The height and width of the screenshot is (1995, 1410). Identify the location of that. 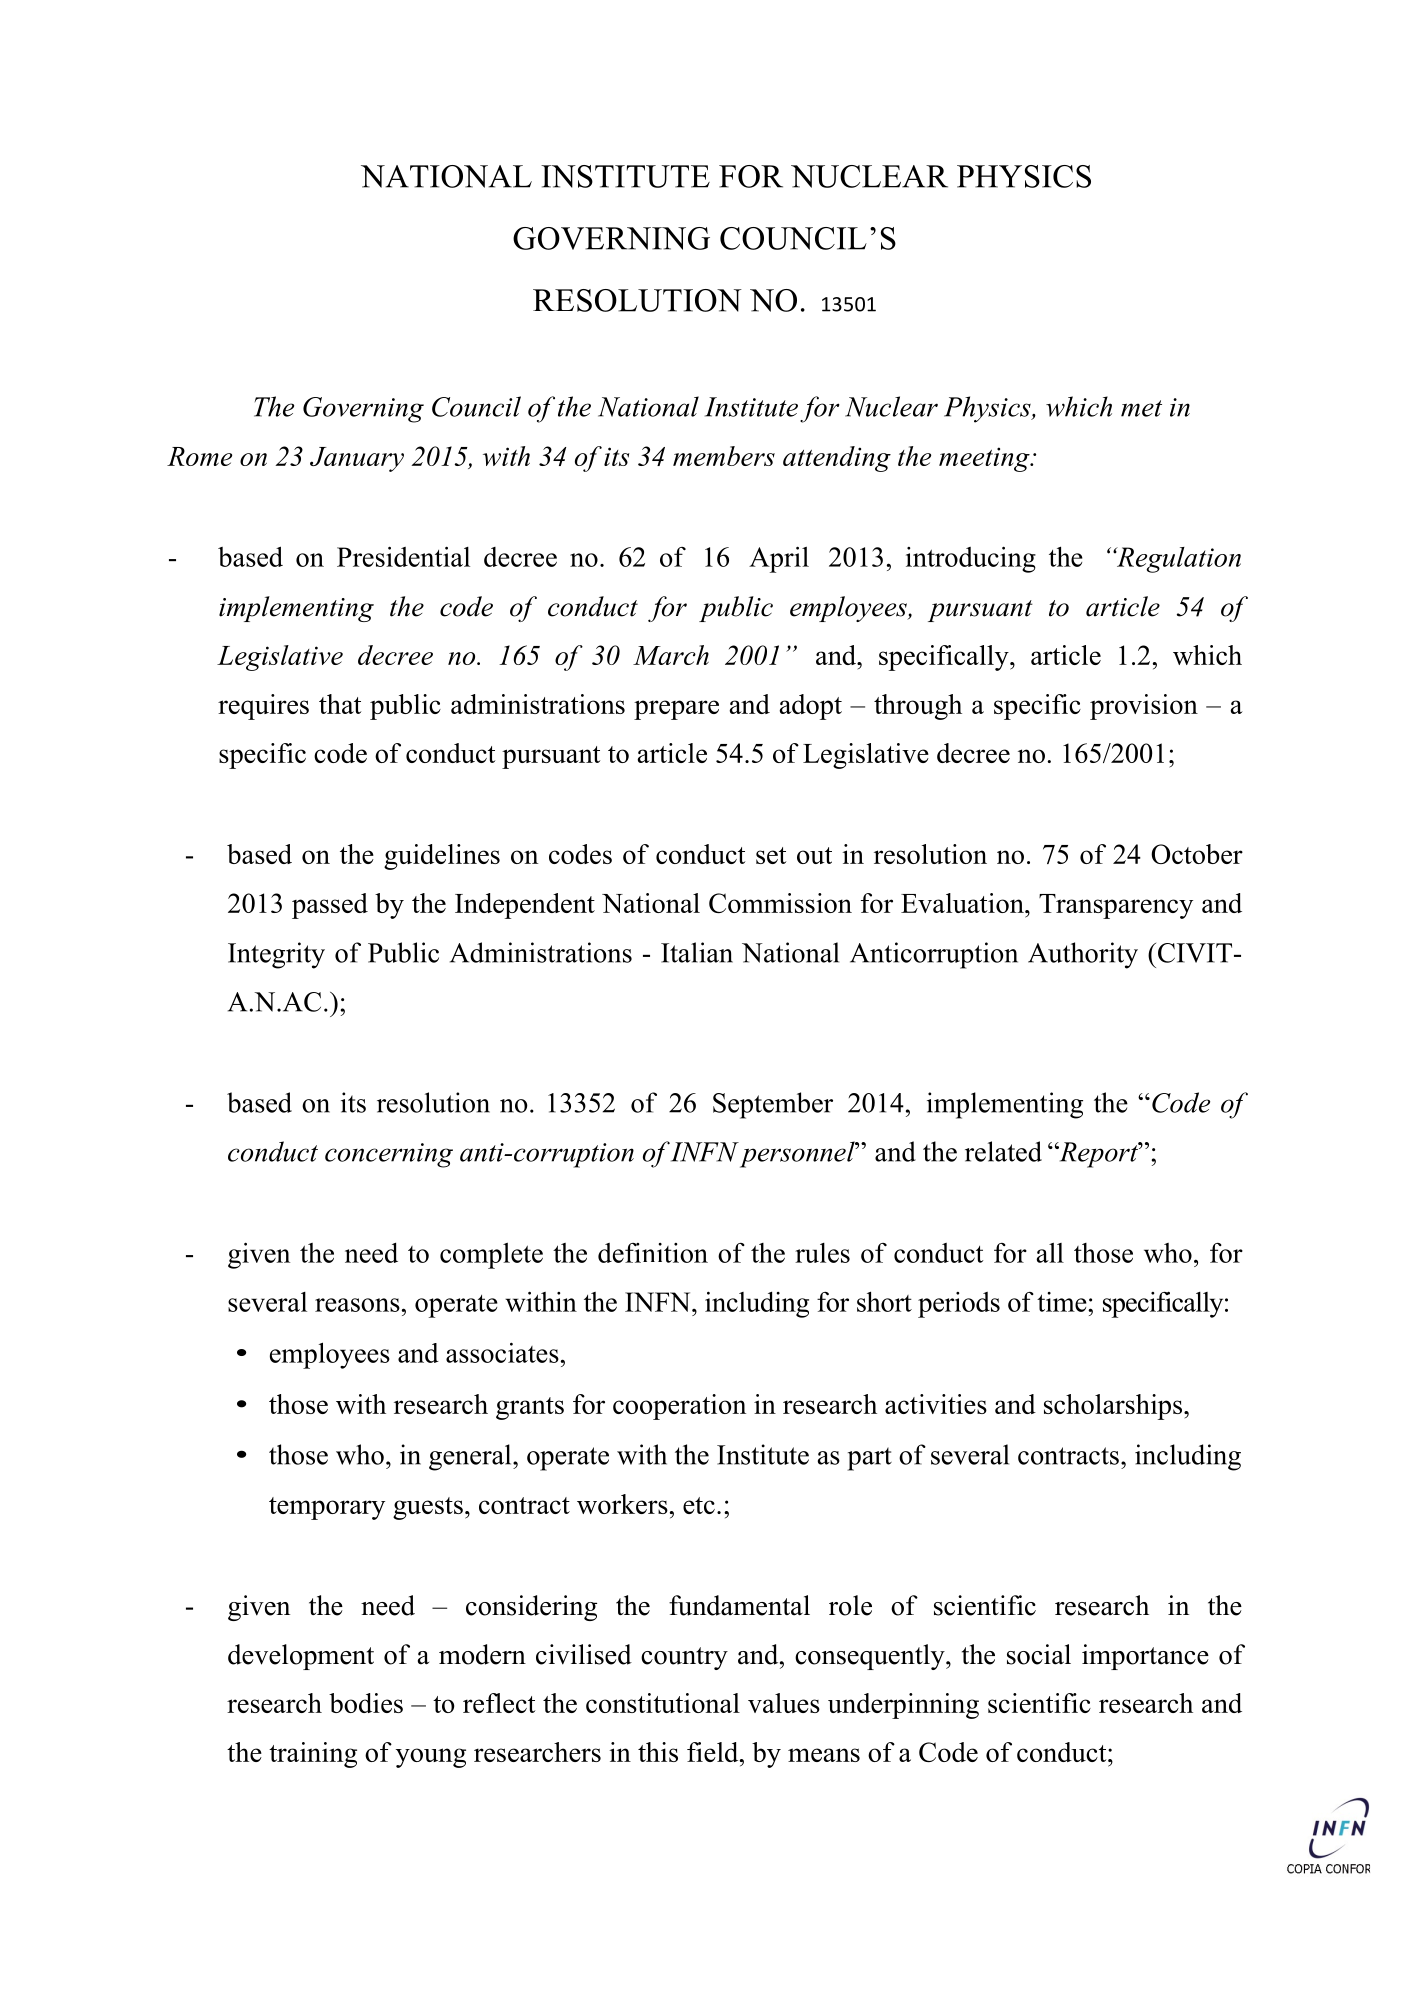
(340, 704).
